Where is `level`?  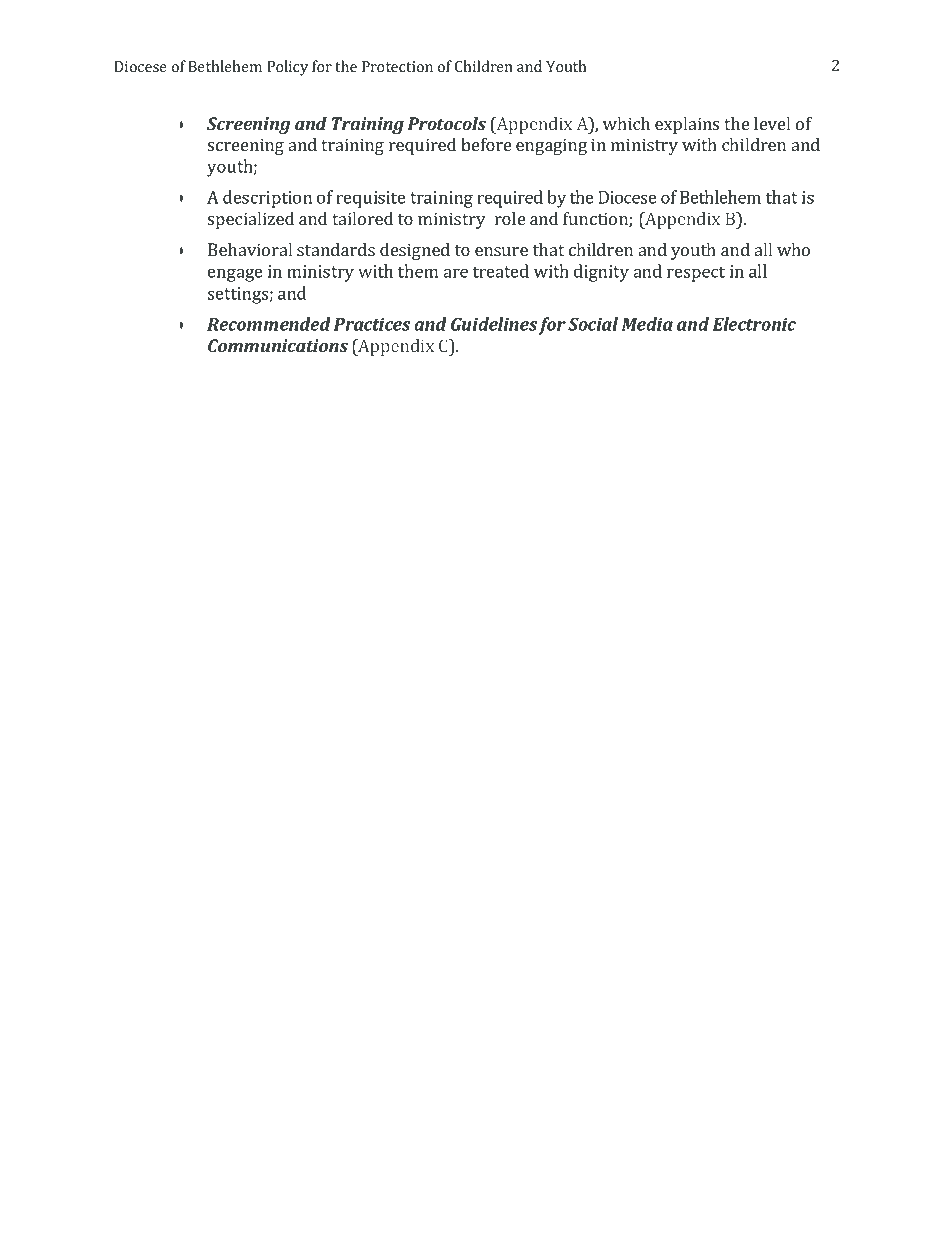 level is located at coordinates (772, 123).
